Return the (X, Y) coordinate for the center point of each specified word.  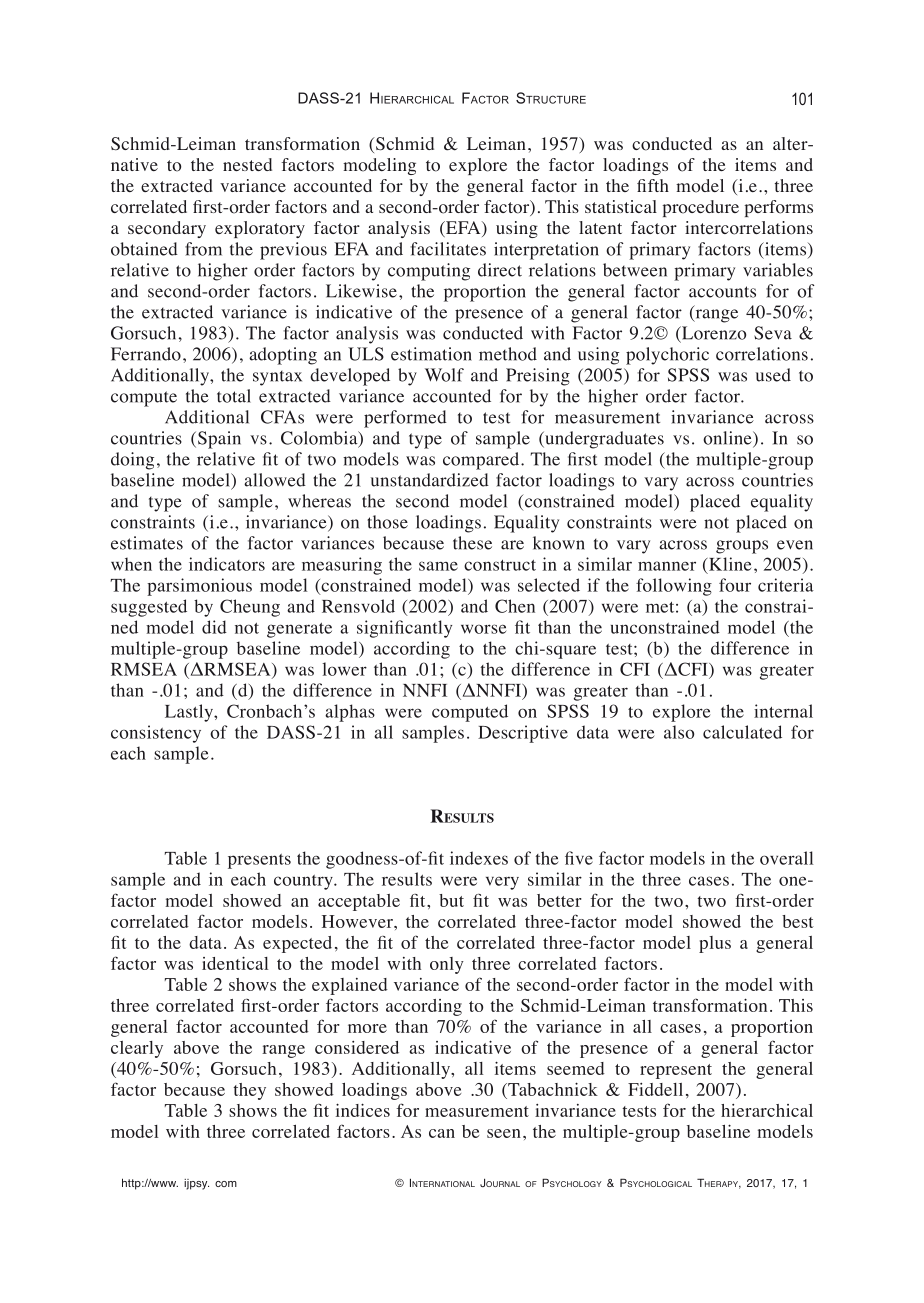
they (249, 1091)
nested (247, 164)
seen (504, 1133)
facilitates (448, 249)
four (735, 585)
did (214, 627)
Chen (515, 606)
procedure (700, 208)
